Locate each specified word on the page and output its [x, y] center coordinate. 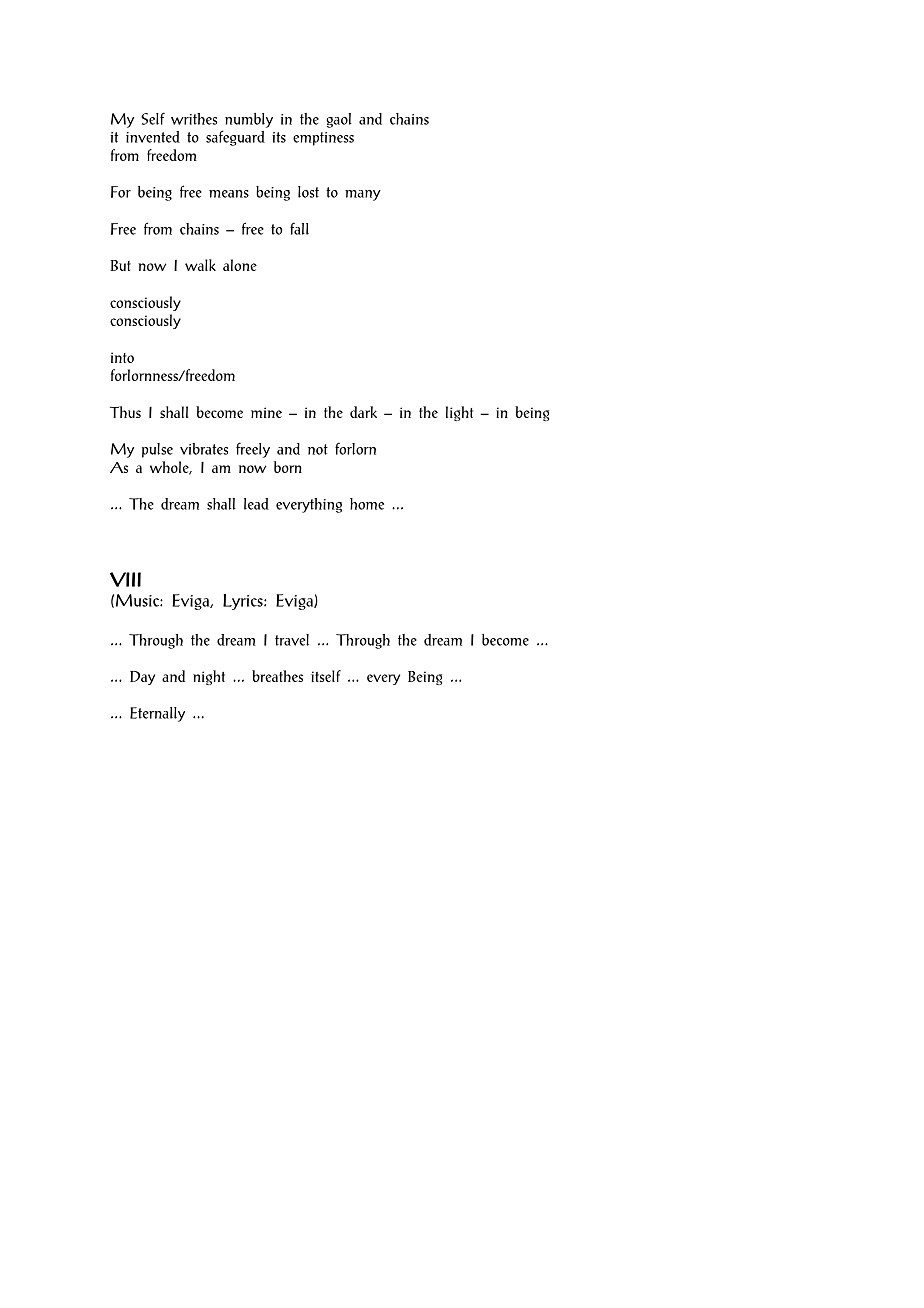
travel [292, 640]
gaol [339, 120]
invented [153, 137]
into [122, 357]
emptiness [323, 139]
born [288, 467]
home [367, 504]
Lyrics [244, 602]
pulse [157, 450]
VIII [125, 579]
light [460, 413]
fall [299, 229]
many [363, 195]
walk [200, 265]
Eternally [157, 714]
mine [266, 412]
